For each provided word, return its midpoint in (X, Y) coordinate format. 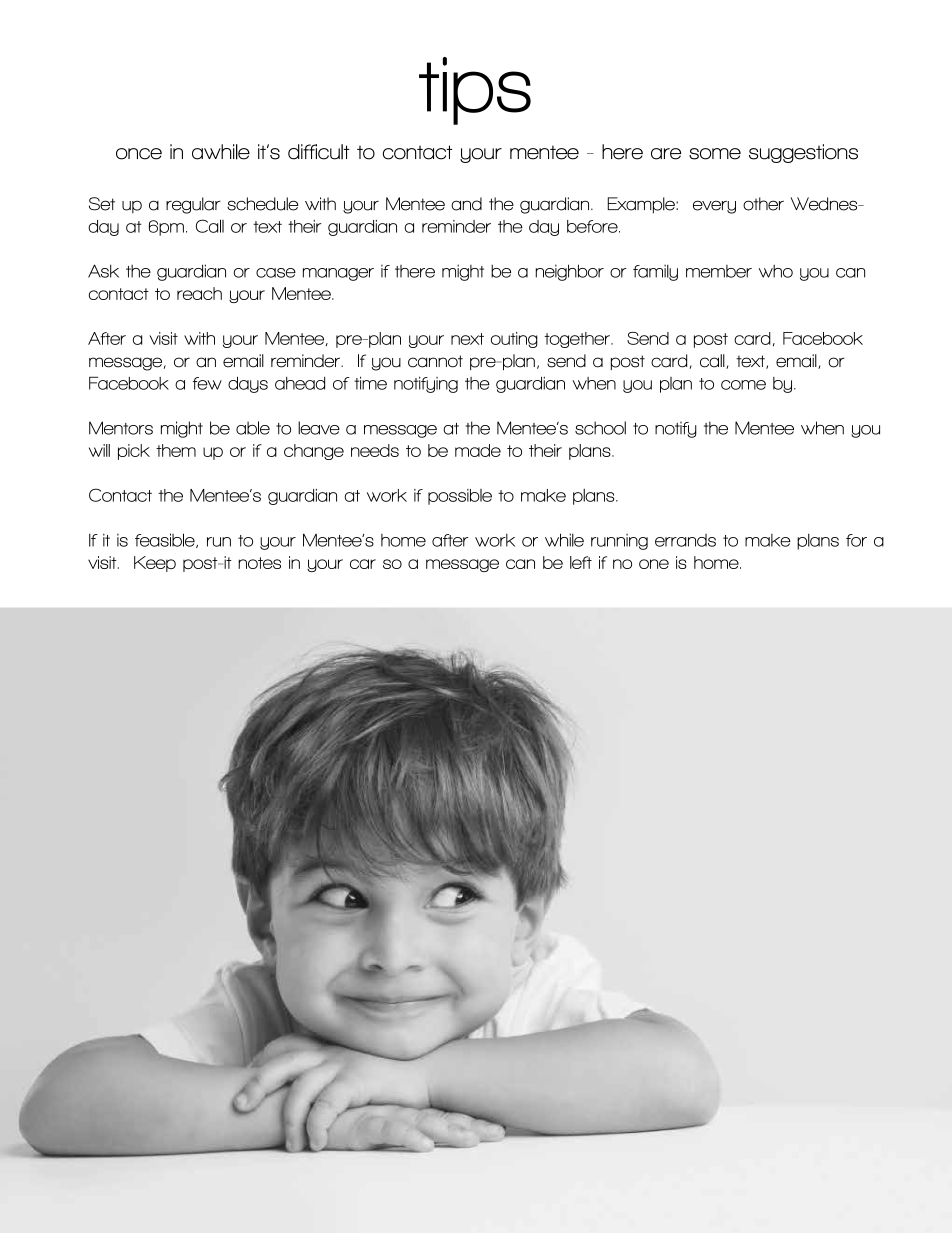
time (370, 383)
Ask (103, 271)
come (743, 385)
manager (338, 274)
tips (475, 91)
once (139, 154)
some (715, 154)
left (581, 562)
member (719, 271)
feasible (166, 540)
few (207, 383)
